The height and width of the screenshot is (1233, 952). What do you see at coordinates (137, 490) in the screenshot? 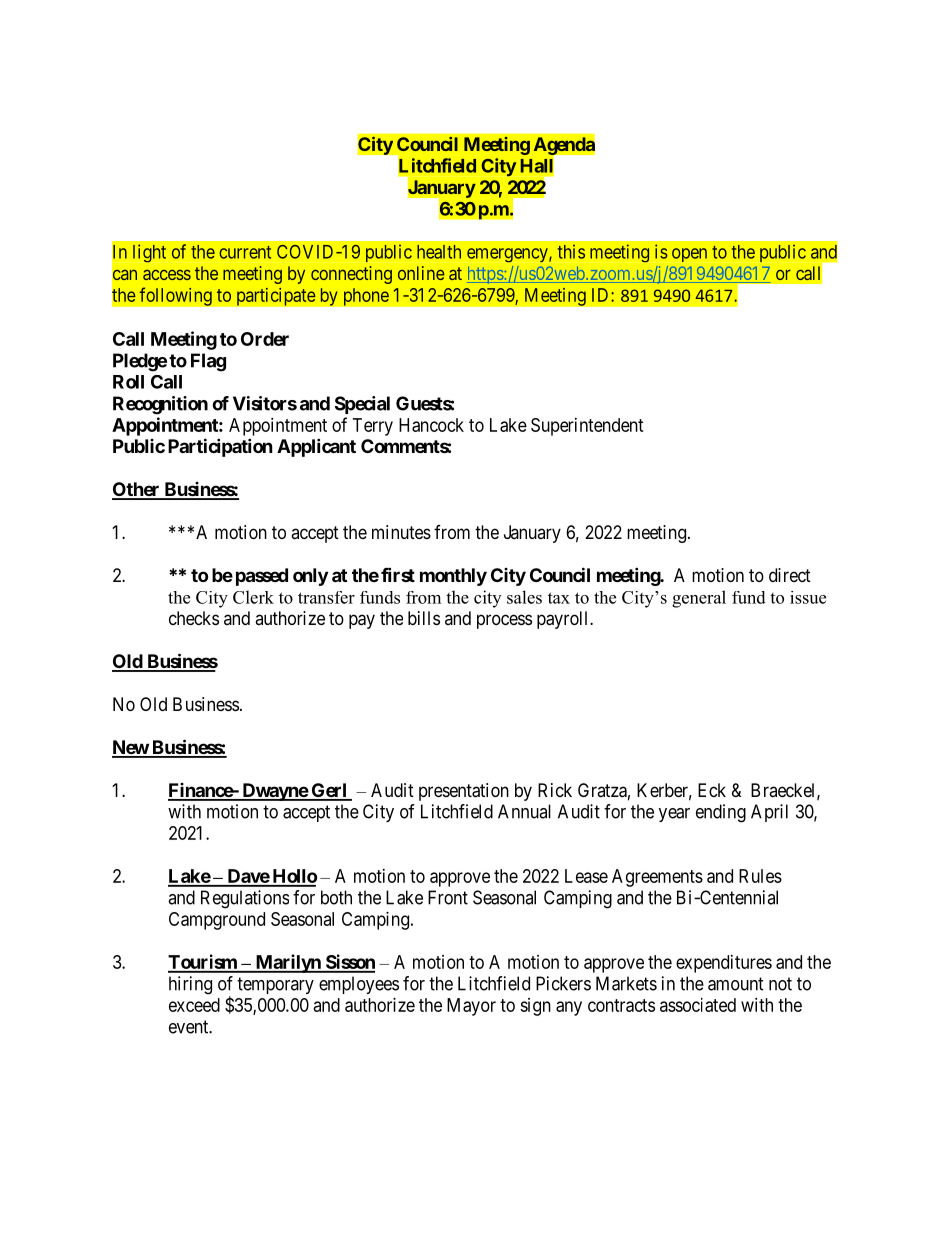
I see `Other` at bounding box center [137, 490].
